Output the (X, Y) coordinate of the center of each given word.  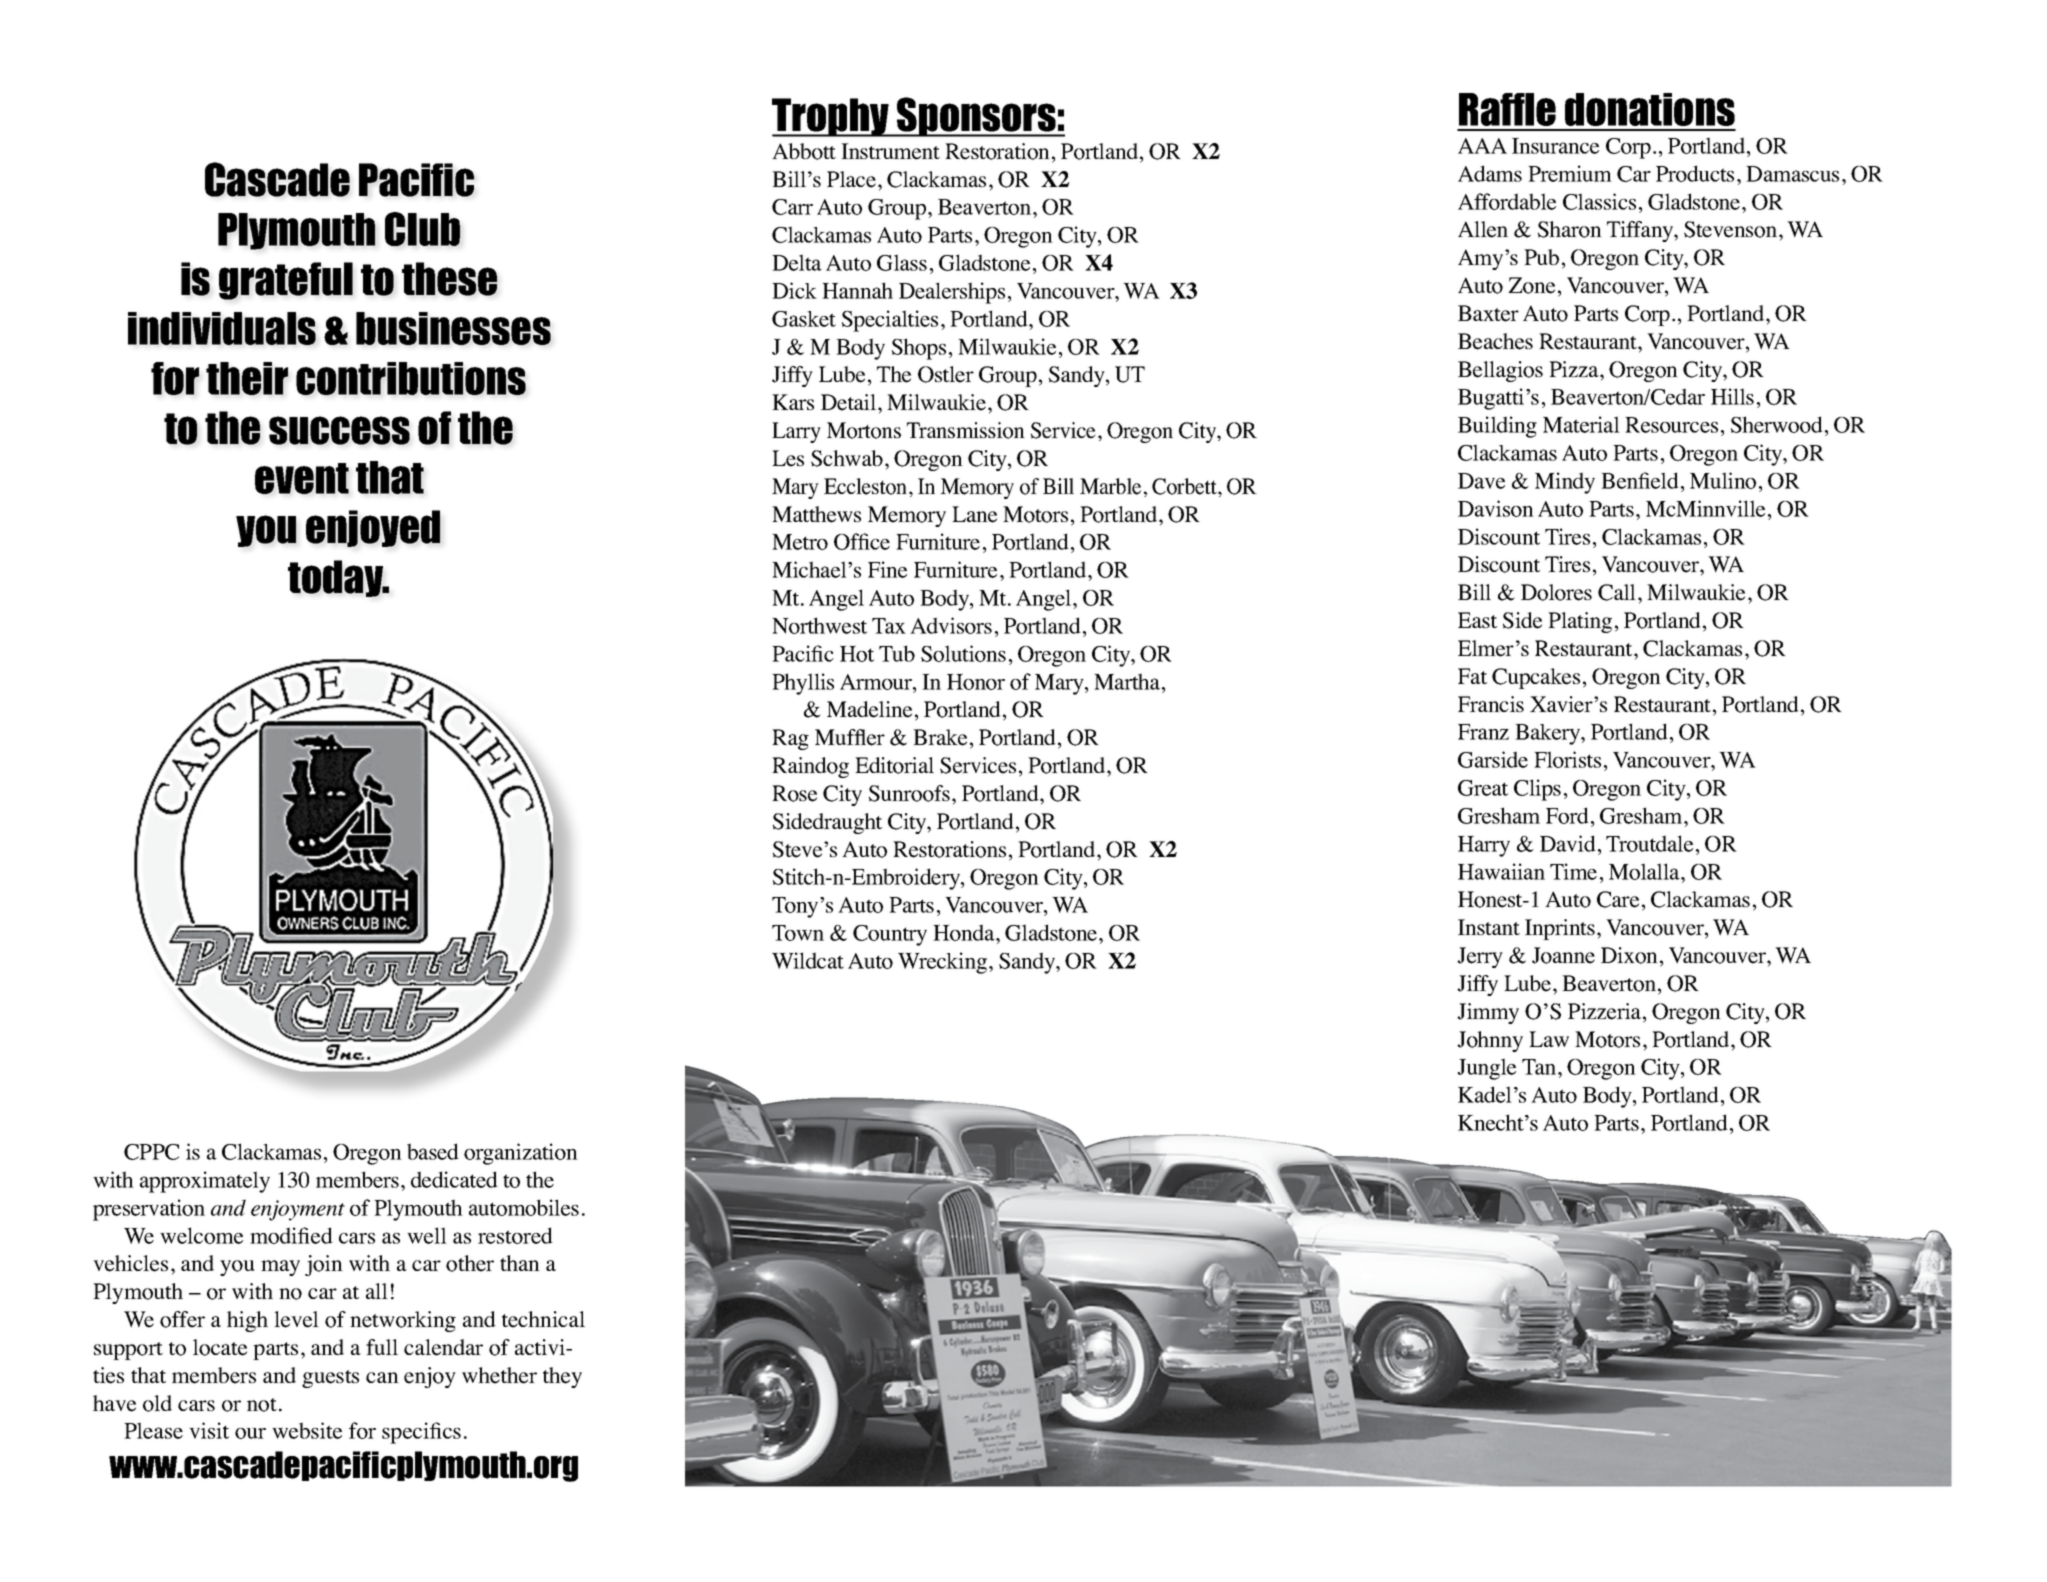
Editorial (894, 765)
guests (330, 1379)
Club (422, 229)
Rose (794, 793)
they (562, 1377)
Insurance (1555, 146)
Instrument (890, 151)
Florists (1567, 759)
